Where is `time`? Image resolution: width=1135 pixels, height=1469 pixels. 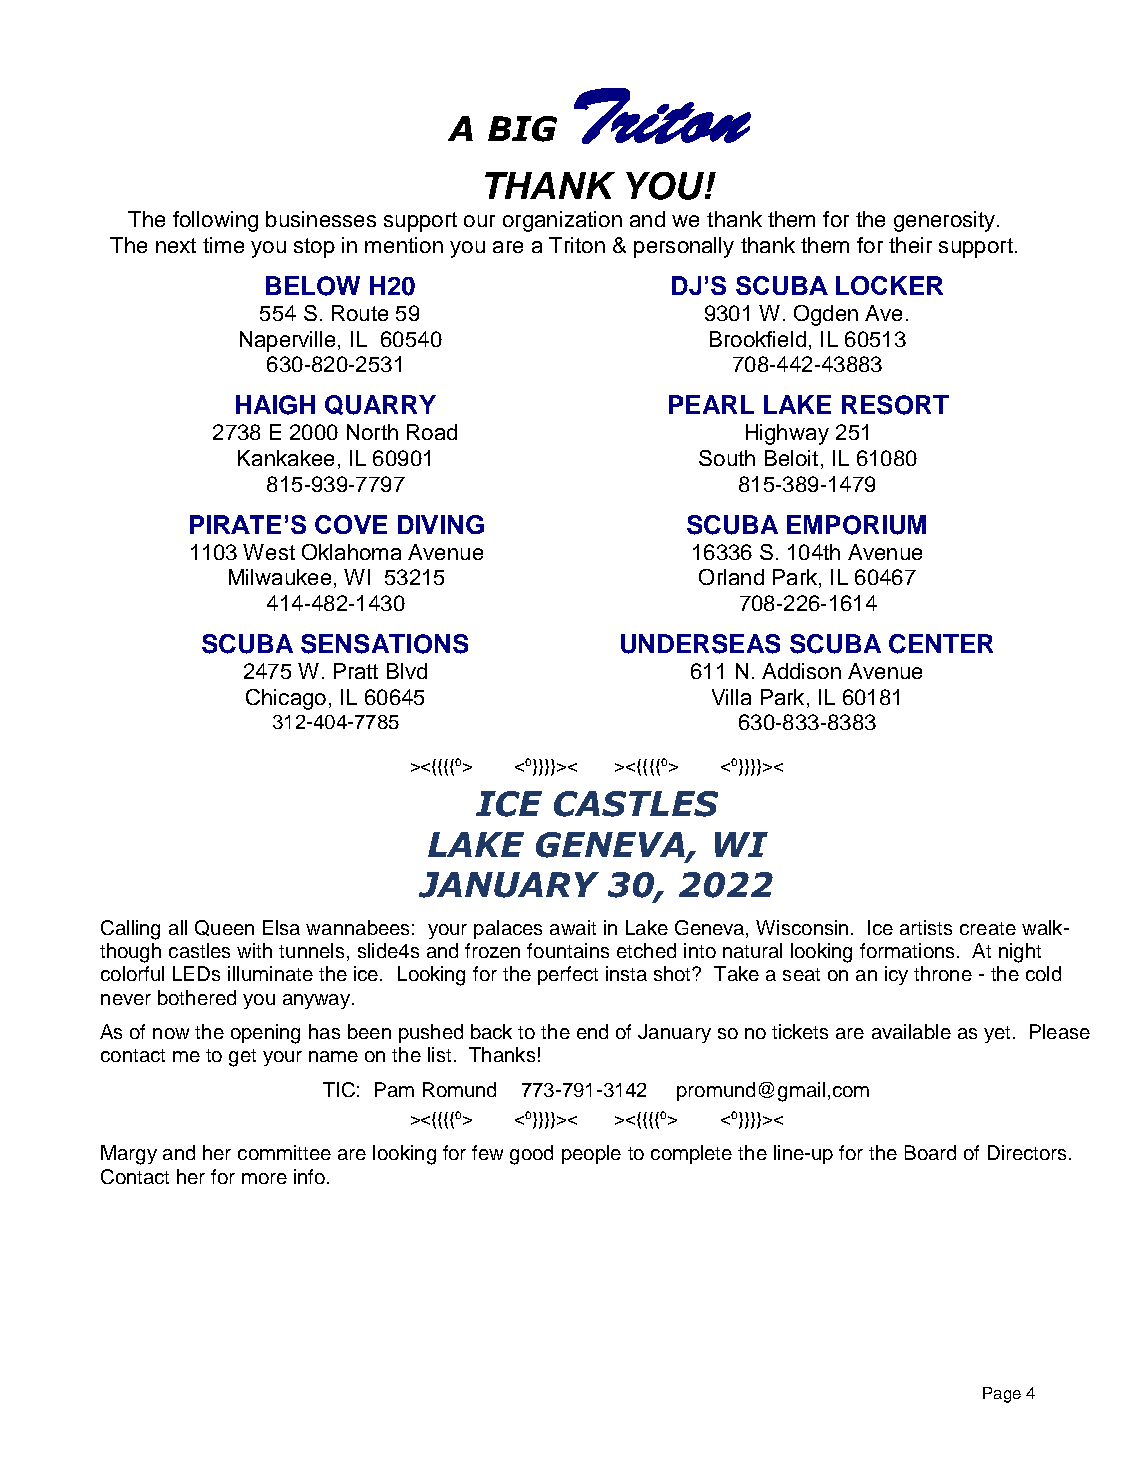 time is located at coordinates (223, 245).
